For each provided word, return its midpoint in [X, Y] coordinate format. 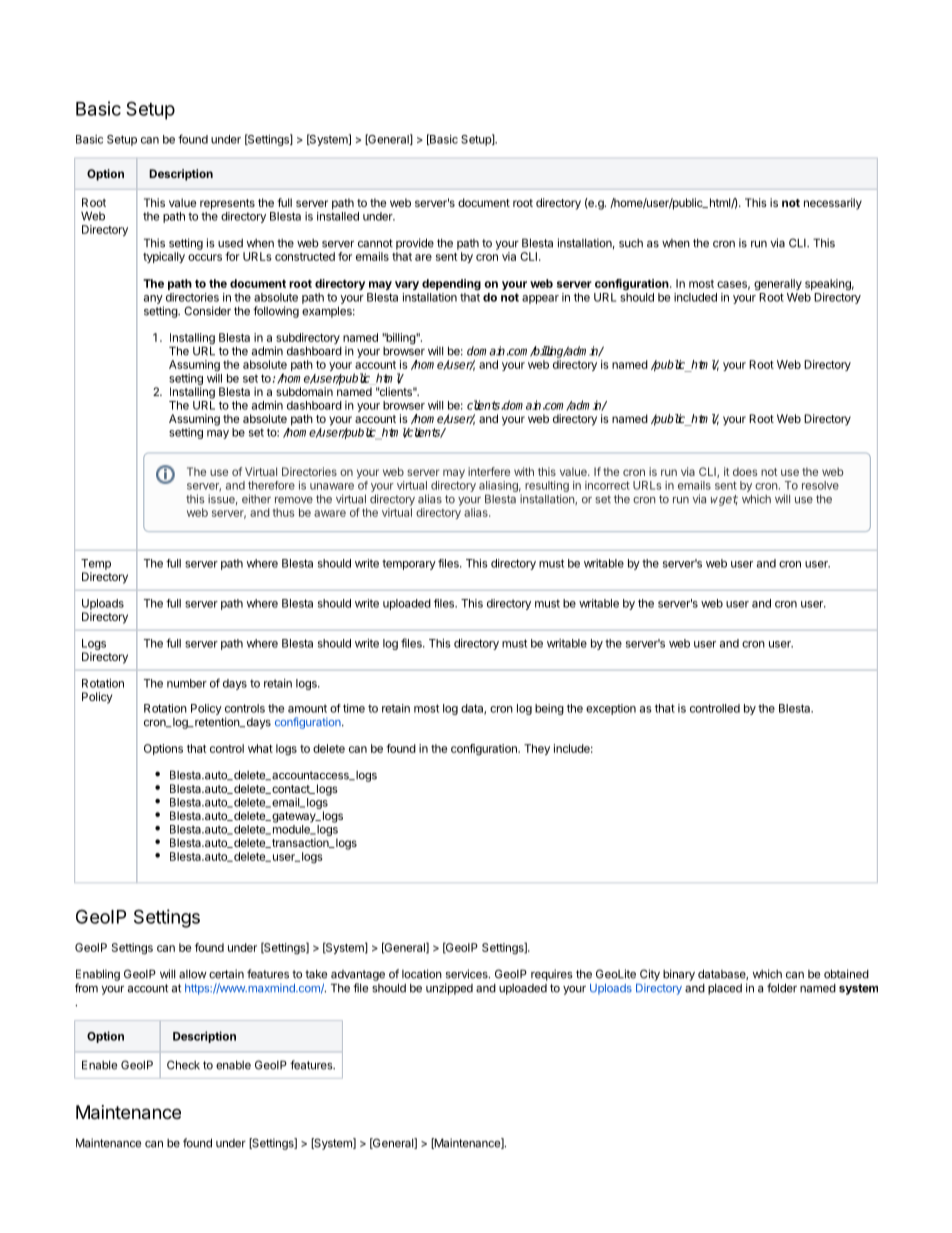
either [256, 499]
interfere [489, 471]
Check [183, 1065]
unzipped [449, 989]
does [745, 471]
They [537, 749]
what [260, 748]
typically [164, 257]
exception [611, 709]
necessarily [833, 204]
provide [415, 244]
